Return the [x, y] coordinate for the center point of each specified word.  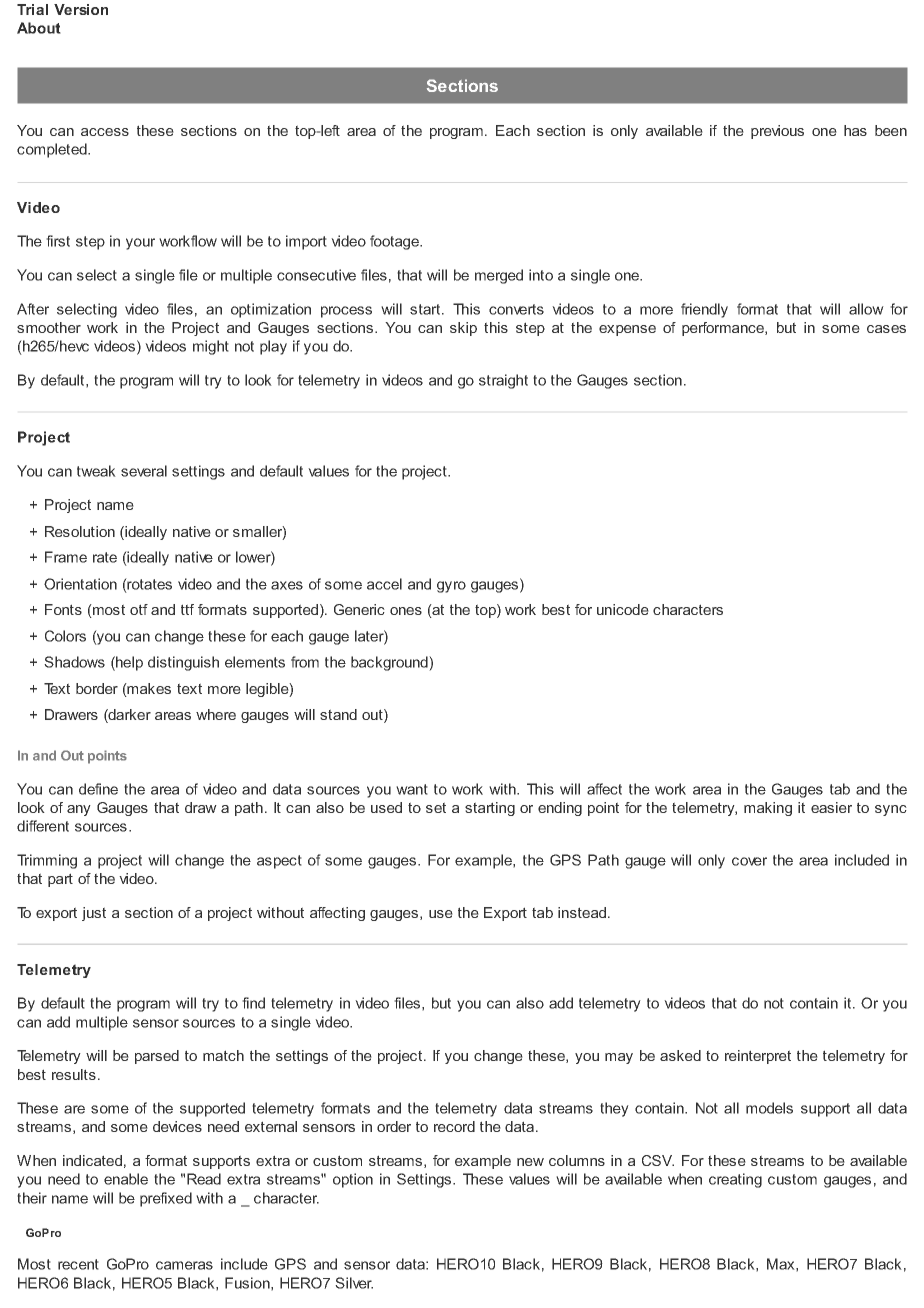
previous [777, 132]
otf [139, 609]
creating [735, 1180]
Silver [354, 1283]
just [94, 914]
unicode [623, 609]
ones [406, 611]
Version [81, 9]
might [211, 347]
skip [463, 329]
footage [395, 242]
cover [749, 861]
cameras [184, 1265]
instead [582, 912]
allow [866, 309]
